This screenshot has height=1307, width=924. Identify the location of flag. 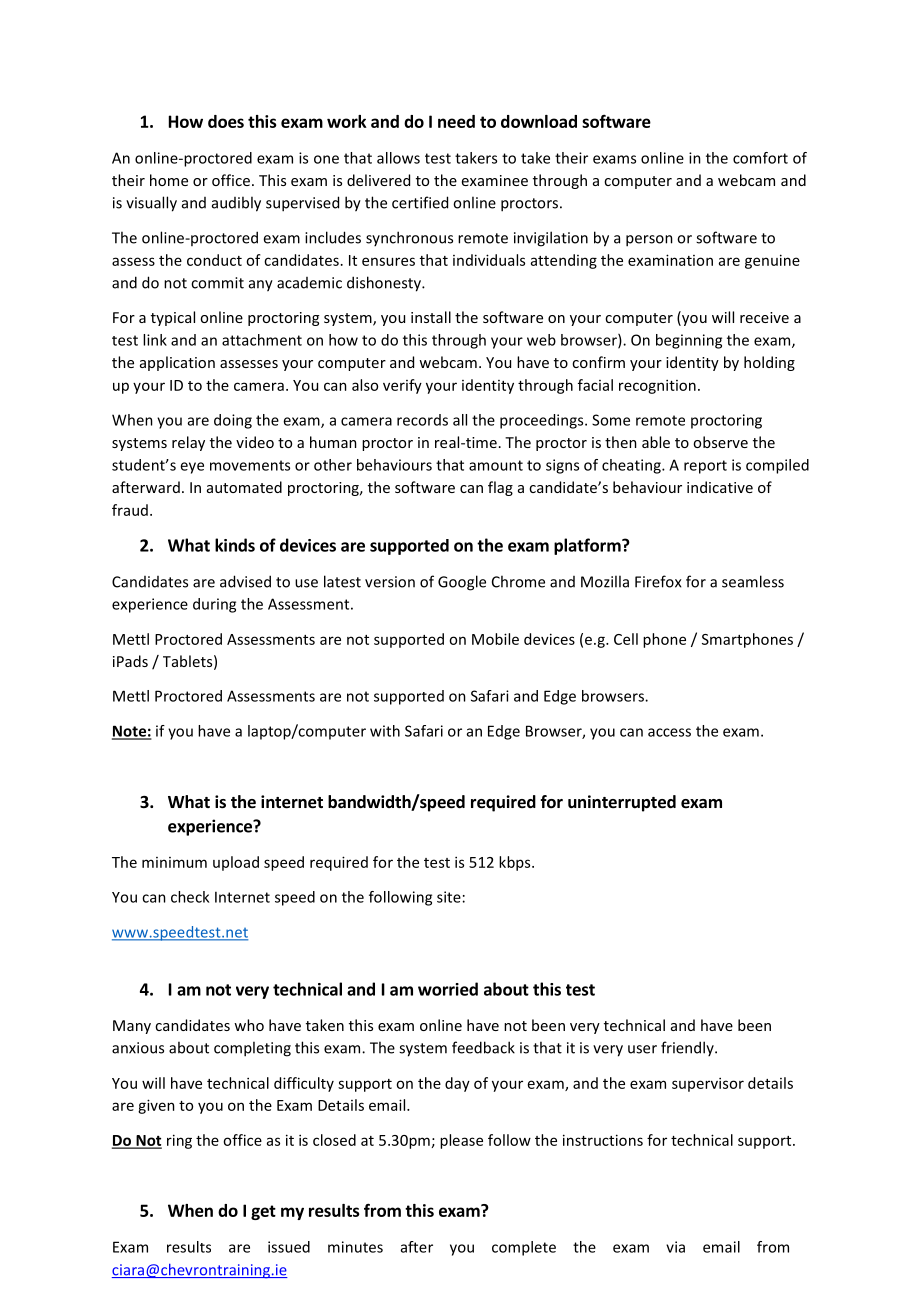
(500, 488).
